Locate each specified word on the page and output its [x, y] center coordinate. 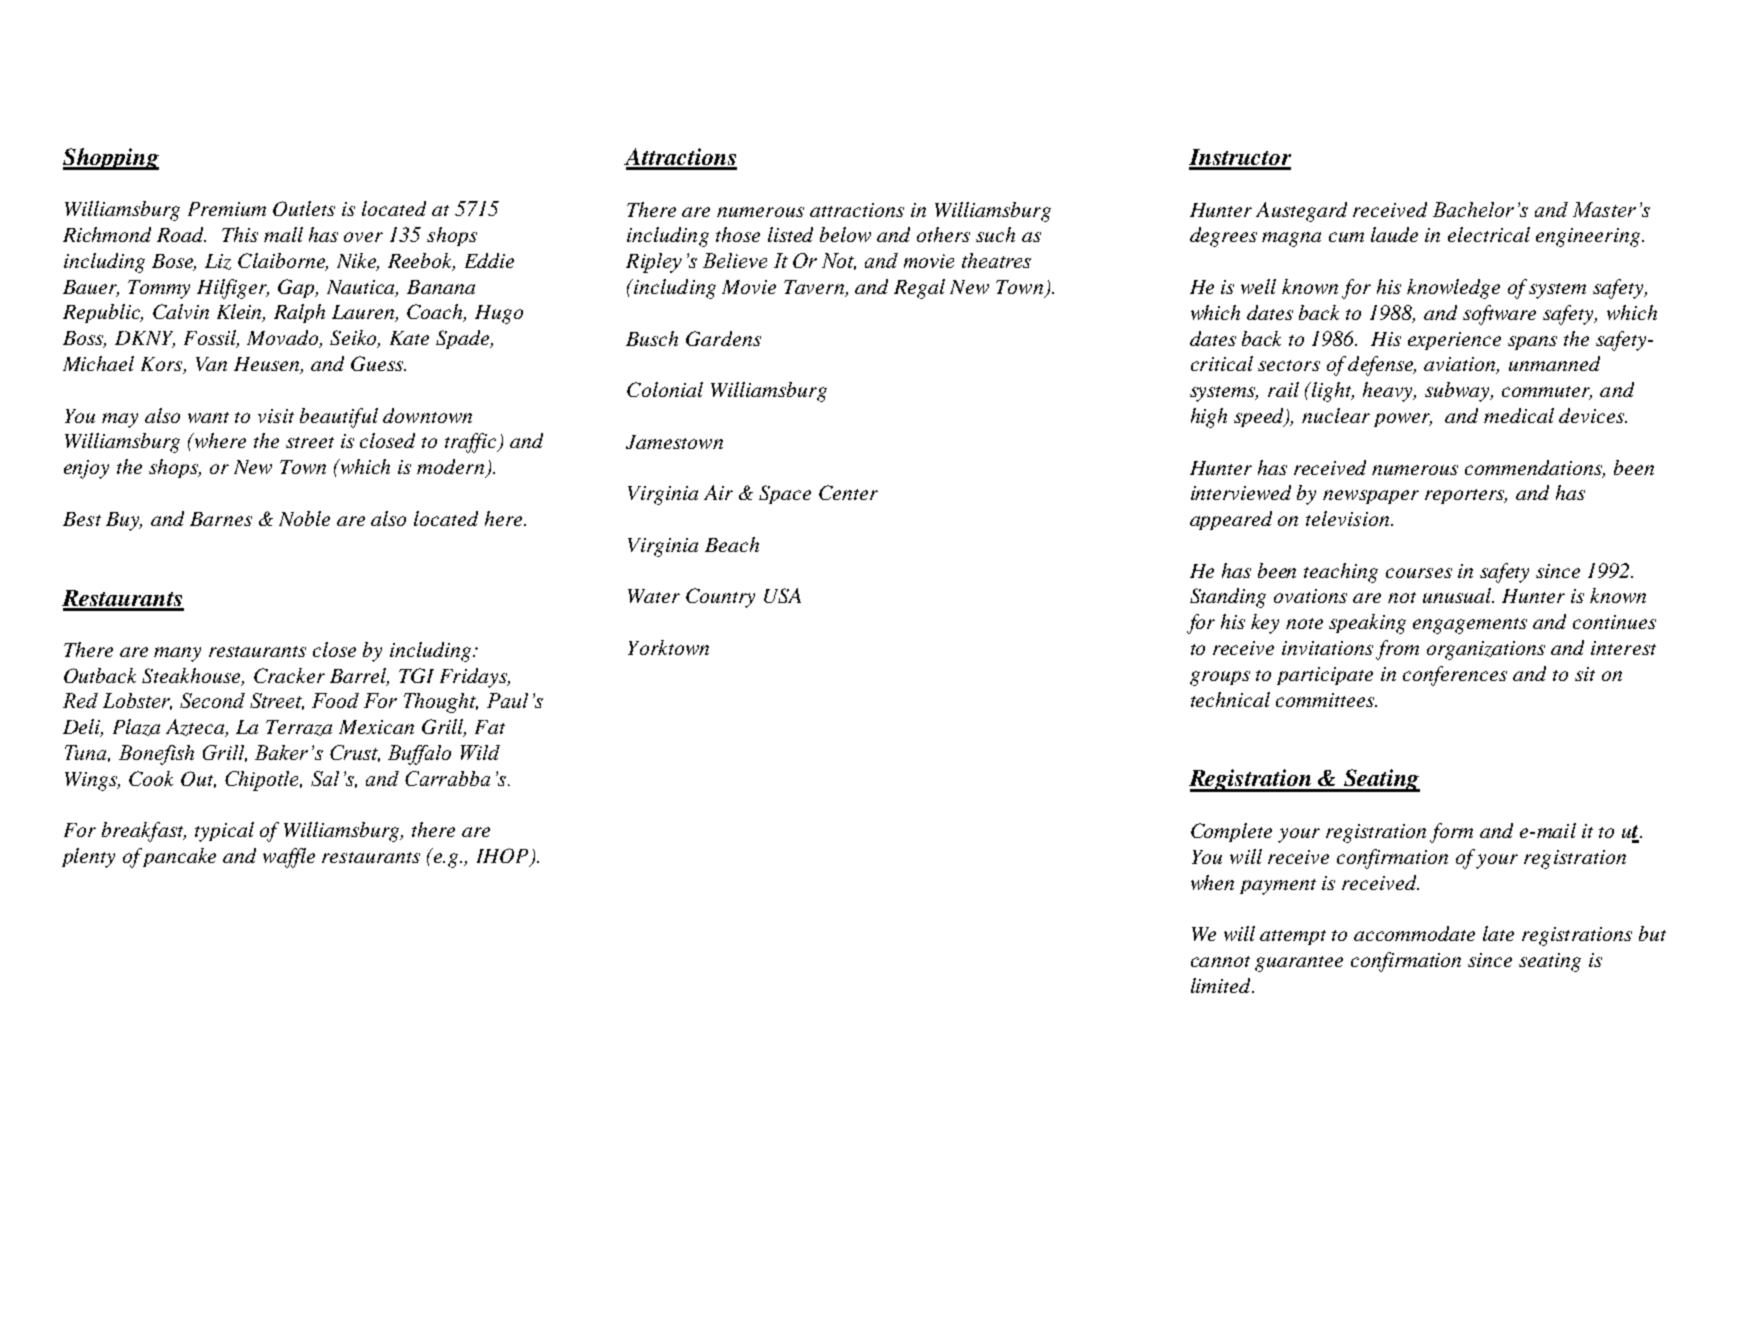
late [1498, 933]
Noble [304, 518]
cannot [1220, 961]
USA [782, 595]
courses [1419, 573]
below [845, 234]
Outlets [304, 208]
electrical [1489, 234]
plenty [88, 858]
